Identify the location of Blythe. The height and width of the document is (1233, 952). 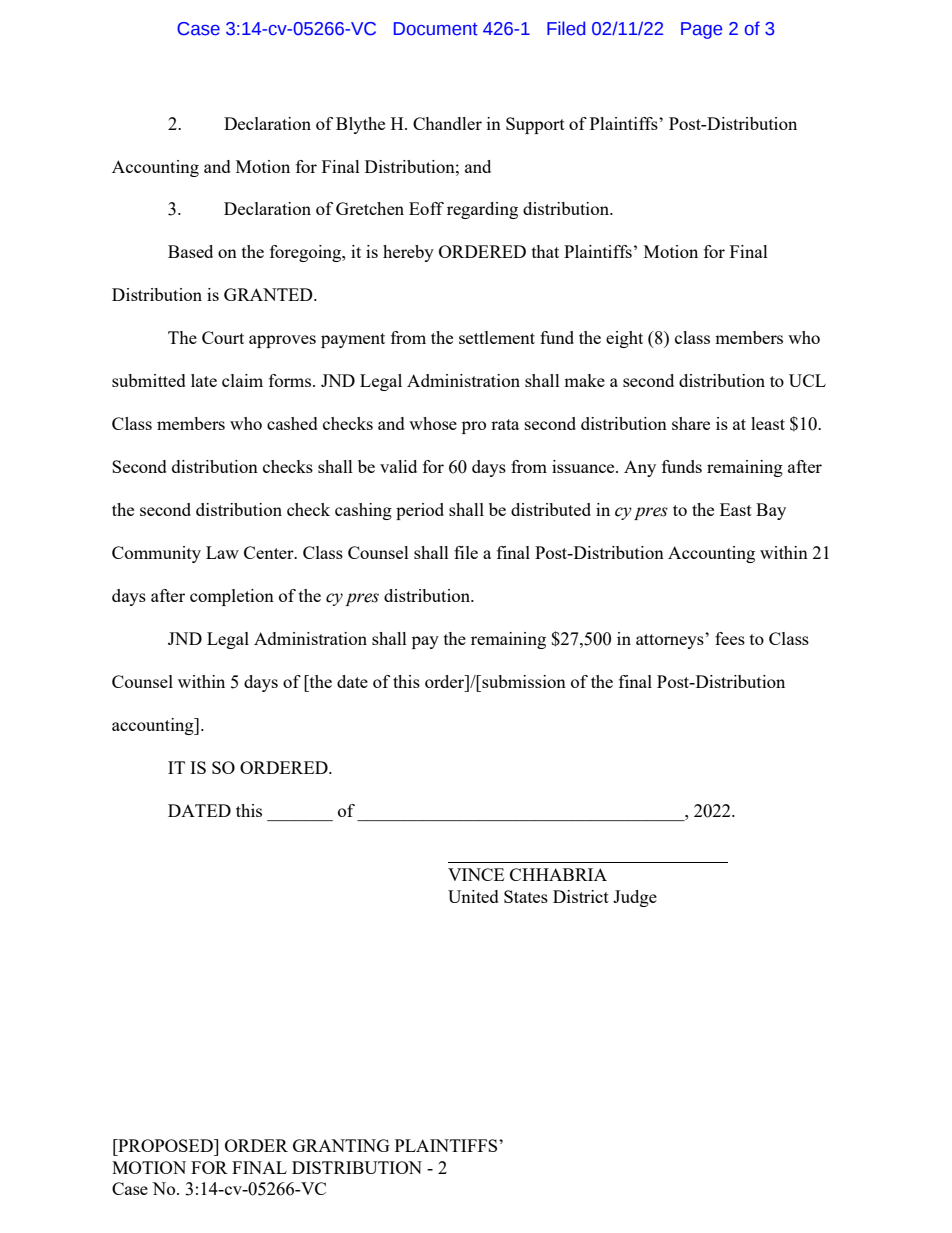
(360, 125).
